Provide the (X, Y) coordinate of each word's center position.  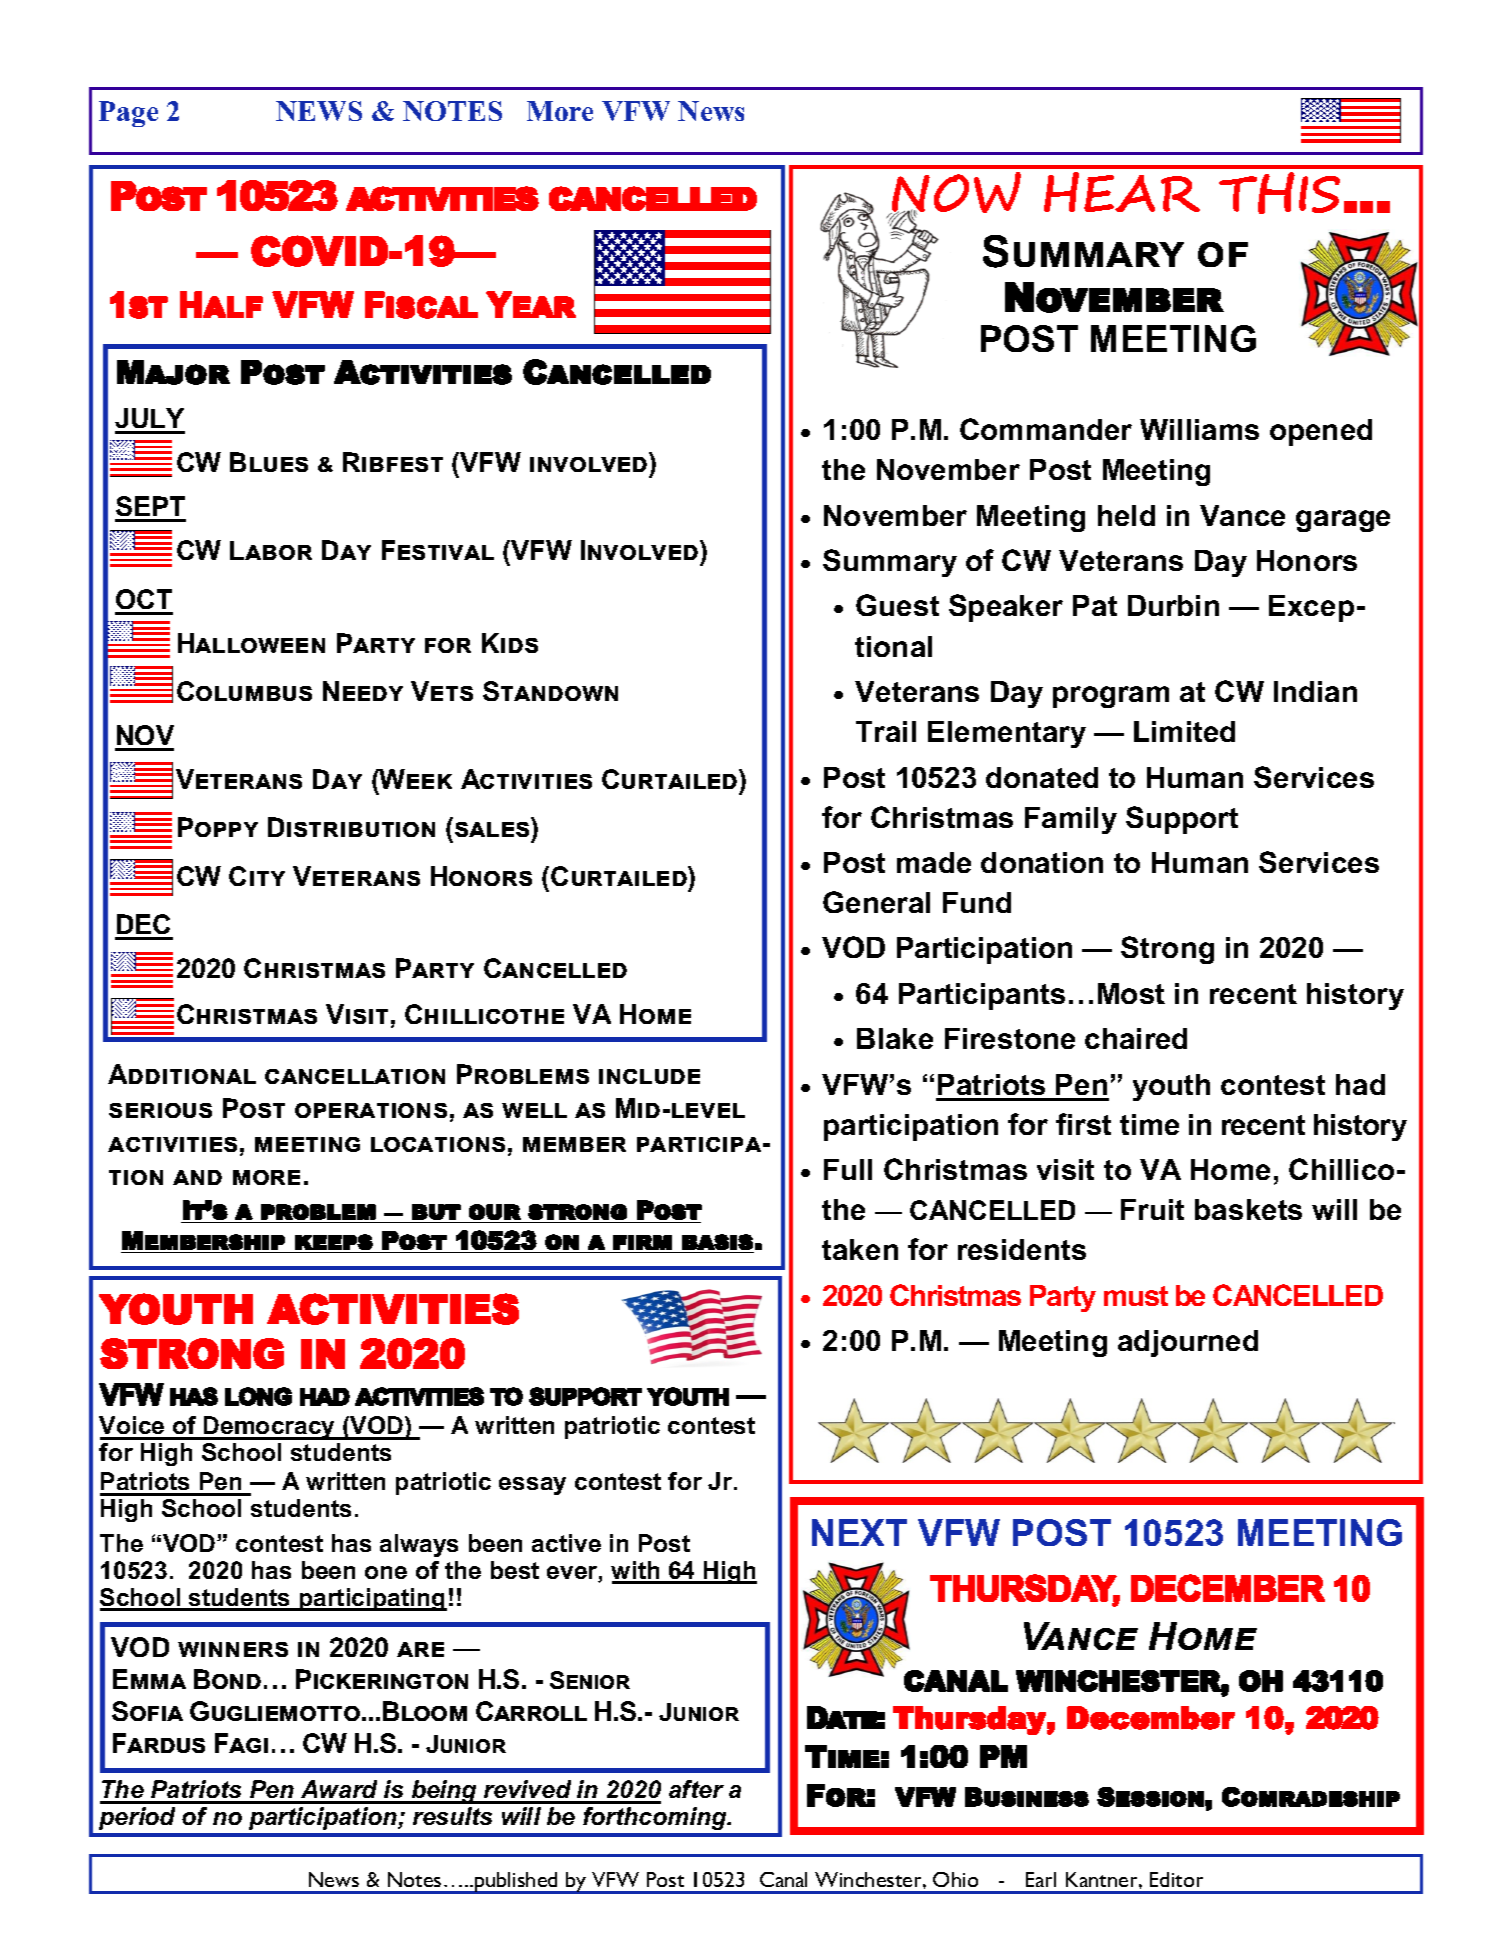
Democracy (270, 1428)
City (257, 876)
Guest (897, 605)
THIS (1279, 193)
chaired (1136, 1038)
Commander (1046, 429)
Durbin (1173, 605)
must (1136, 1296)
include (649, 1076)
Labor (271, 550)
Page (128, 114)
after (696, 1789)
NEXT (859, 1532)
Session (1150, 1797)
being (445, 1792)
